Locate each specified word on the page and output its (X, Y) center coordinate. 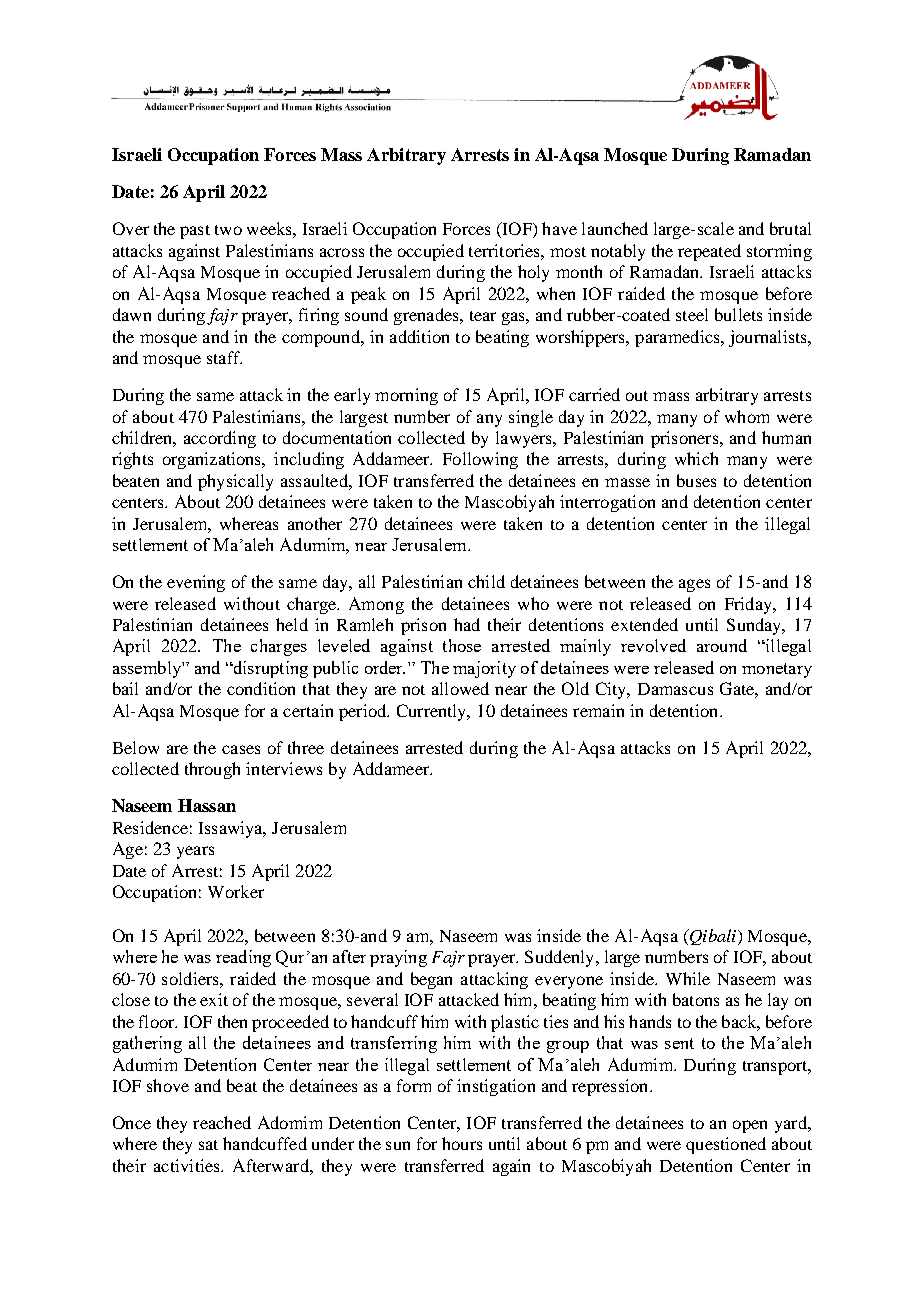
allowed (460, 688)
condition (261, 688)
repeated (709, 252)
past (195, 232)
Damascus (675, 689)
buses (696, 480)
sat (208, 1145)
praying (398, 958)
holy (533, 273)
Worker (236, 891)
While (688, 978)
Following (480, 460)
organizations (213, 460)
